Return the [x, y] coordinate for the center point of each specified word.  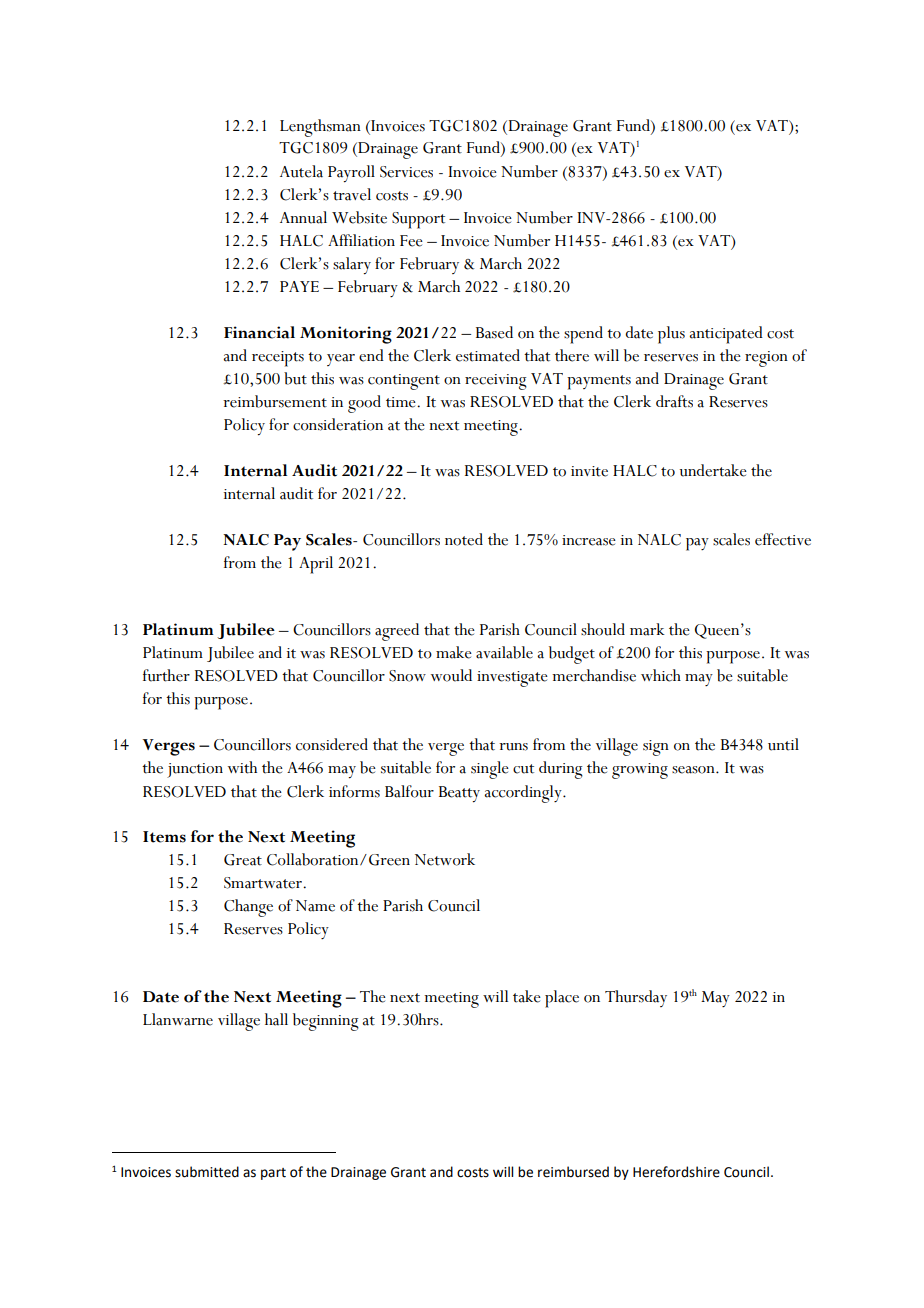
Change [248, 908]
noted [464, 539]
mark [647, 629]
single [490, 770]
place [562, 999]
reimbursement [275, 401]
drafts [674, 401]
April [316, 565]
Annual [303, 217]
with [242, 767]
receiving [496, 382]
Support [418, 220]
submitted [207, 1172]
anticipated [726, 335]
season [694, 770]
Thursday [636, 998]
